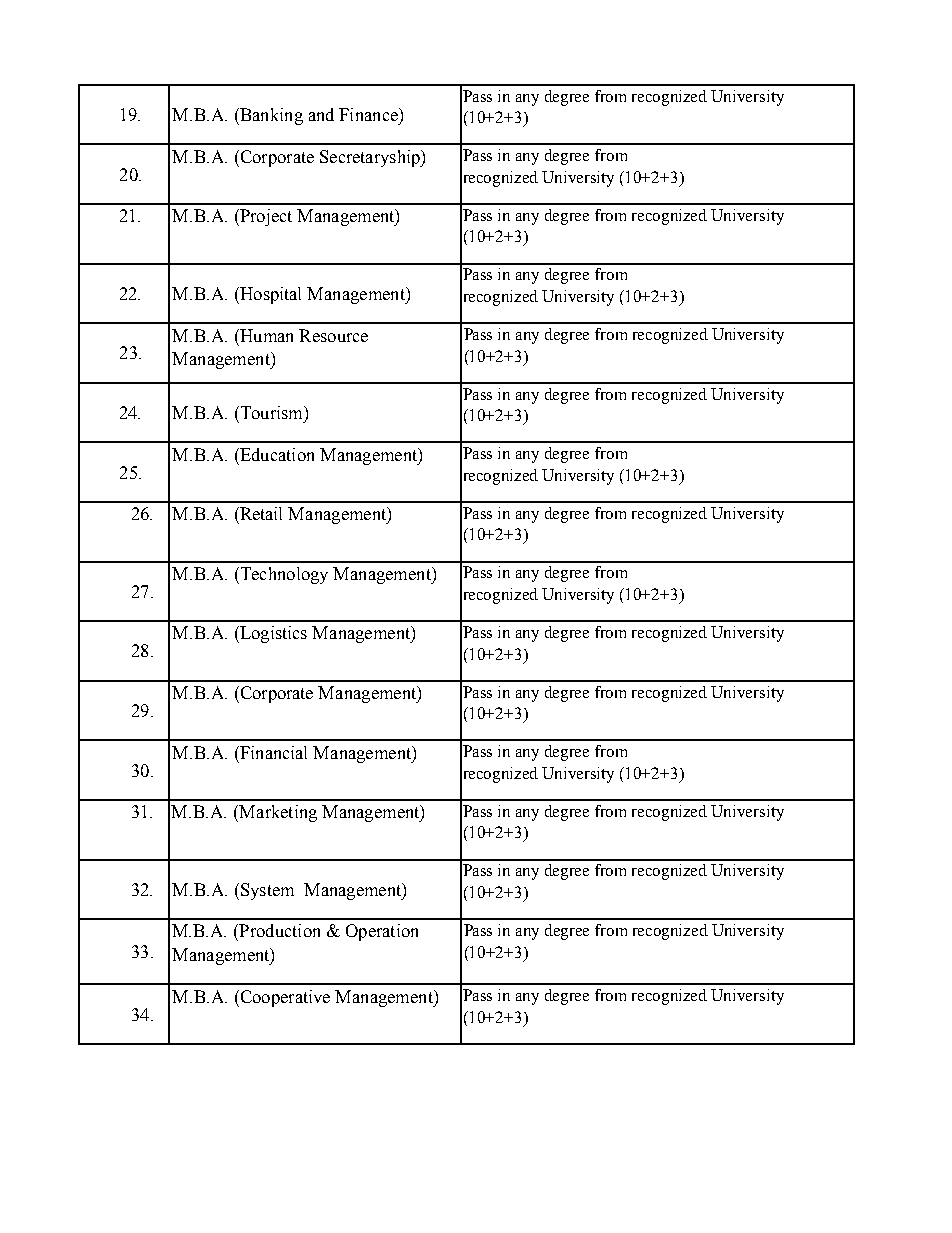 The height and width of the screenshot is (1233, 952). Describe the element at coordinates (369, 114) in the screenshot. I see `Finance` at that location.
